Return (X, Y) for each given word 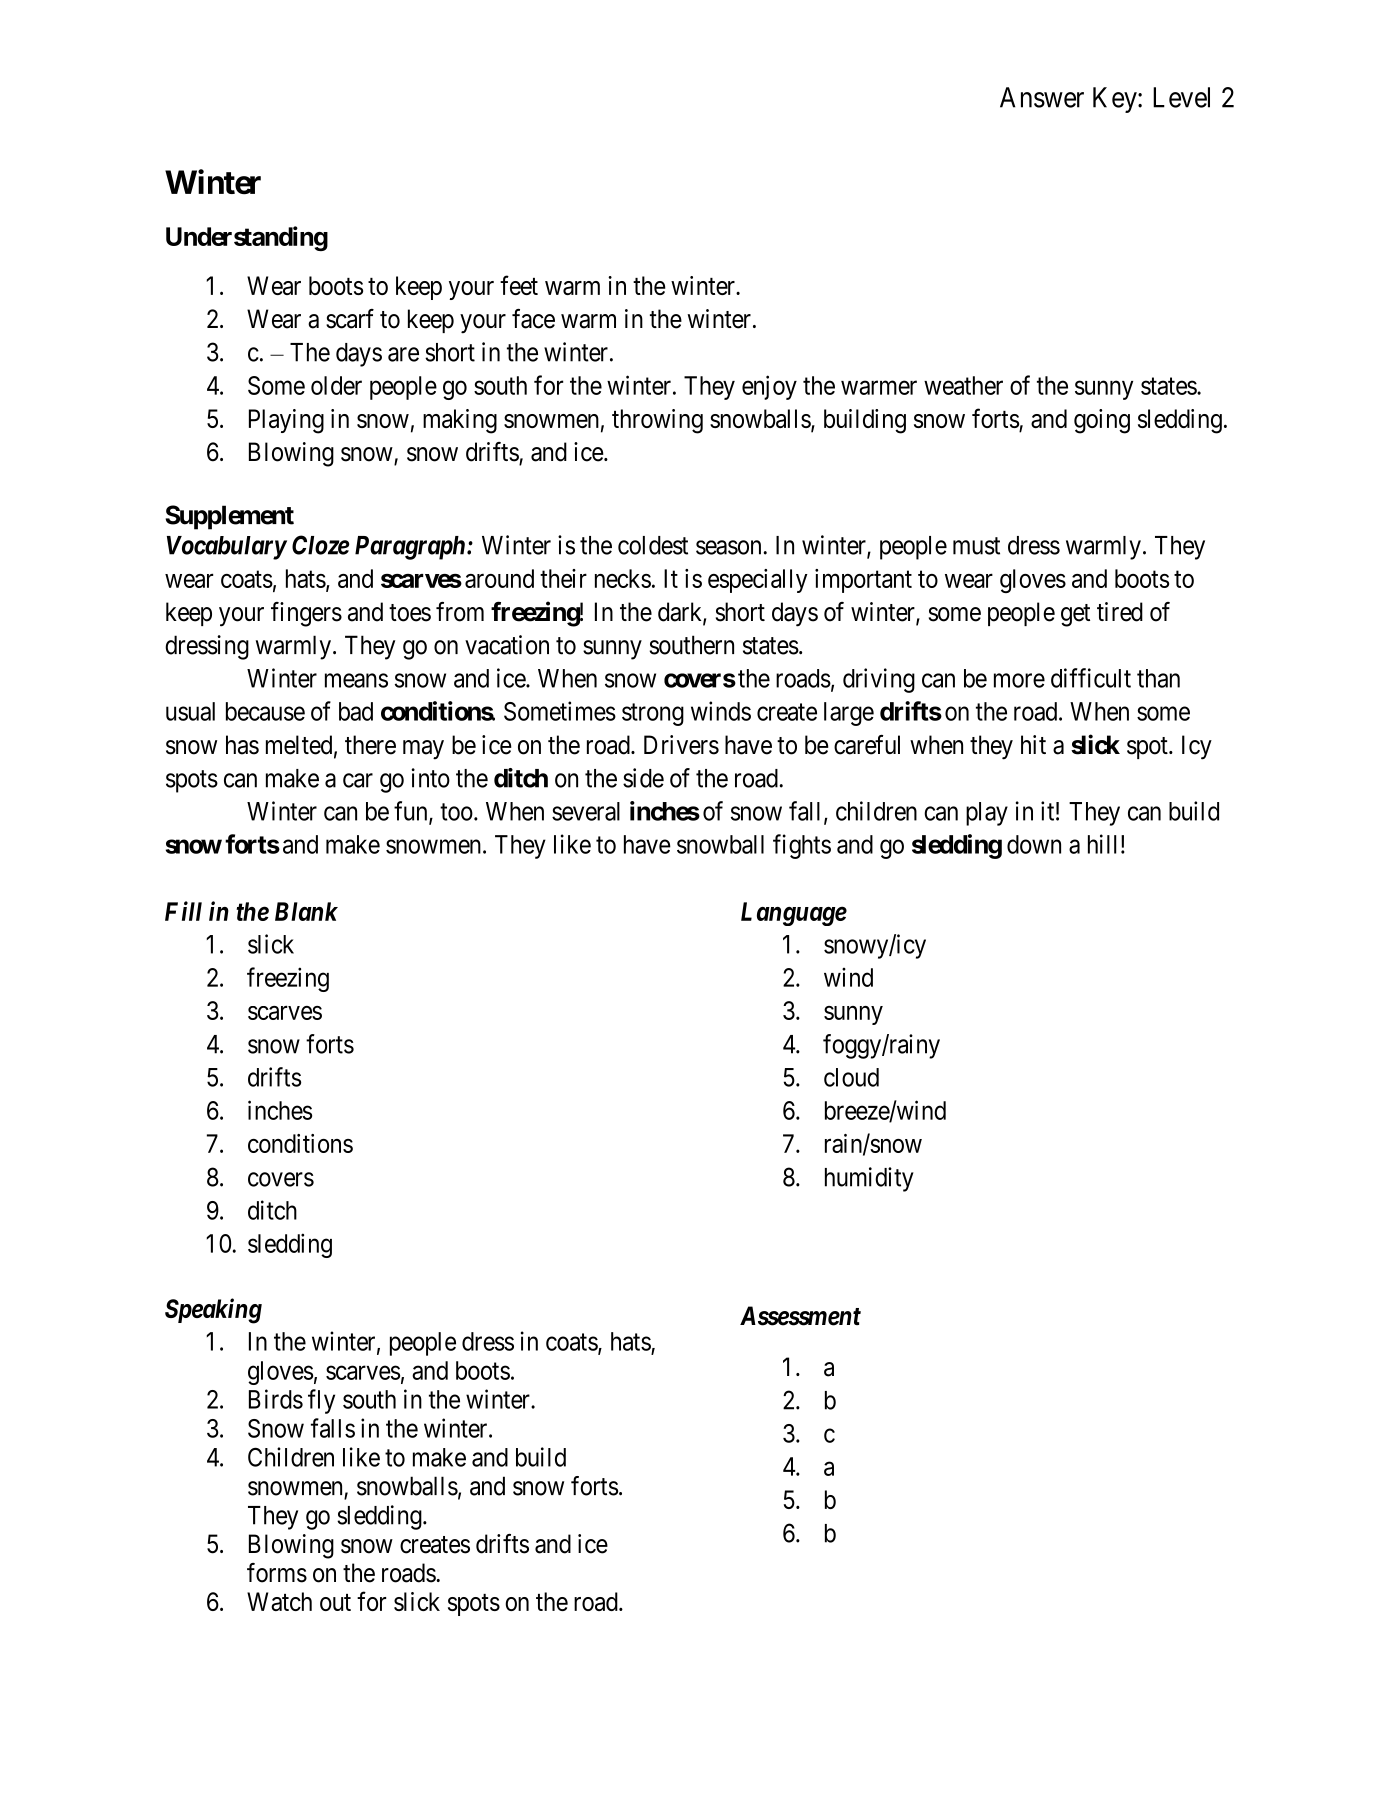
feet (519, 285)
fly (321, 1401)
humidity (869, 1179)
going (1102, 421)
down (1034, 844)
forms (277, 1573)
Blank (306, 911)
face (533, 319)
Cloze (320, 545)
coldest (653, 545)
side (643, 778)
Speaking (213, 1311)
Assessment (800, 1316)
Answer (1042, 97)
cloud (851, 1077)
